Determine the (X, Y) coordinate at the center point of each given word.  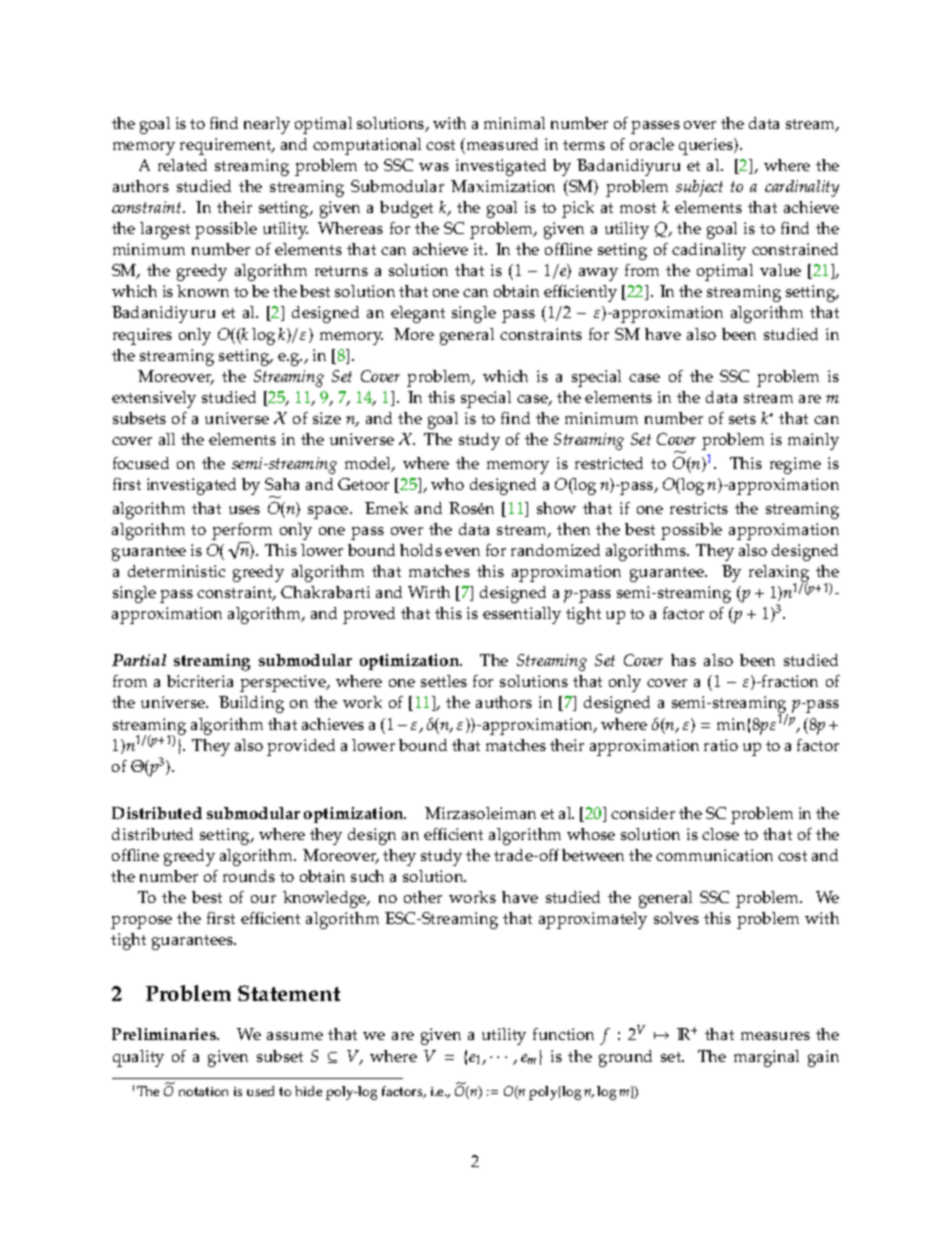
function (563, 1034)
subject (699, 188)
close (720, 834)
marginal (766, 1058)
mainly (813, 441)
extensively (154, 399)
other (423, 897)
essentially (522, 615)
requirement (227, 146)
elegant (418, 314)
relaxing (779, 575)
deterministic (176, 571)
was (434, 167)
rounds (249, 876)
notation (203, 1091)
